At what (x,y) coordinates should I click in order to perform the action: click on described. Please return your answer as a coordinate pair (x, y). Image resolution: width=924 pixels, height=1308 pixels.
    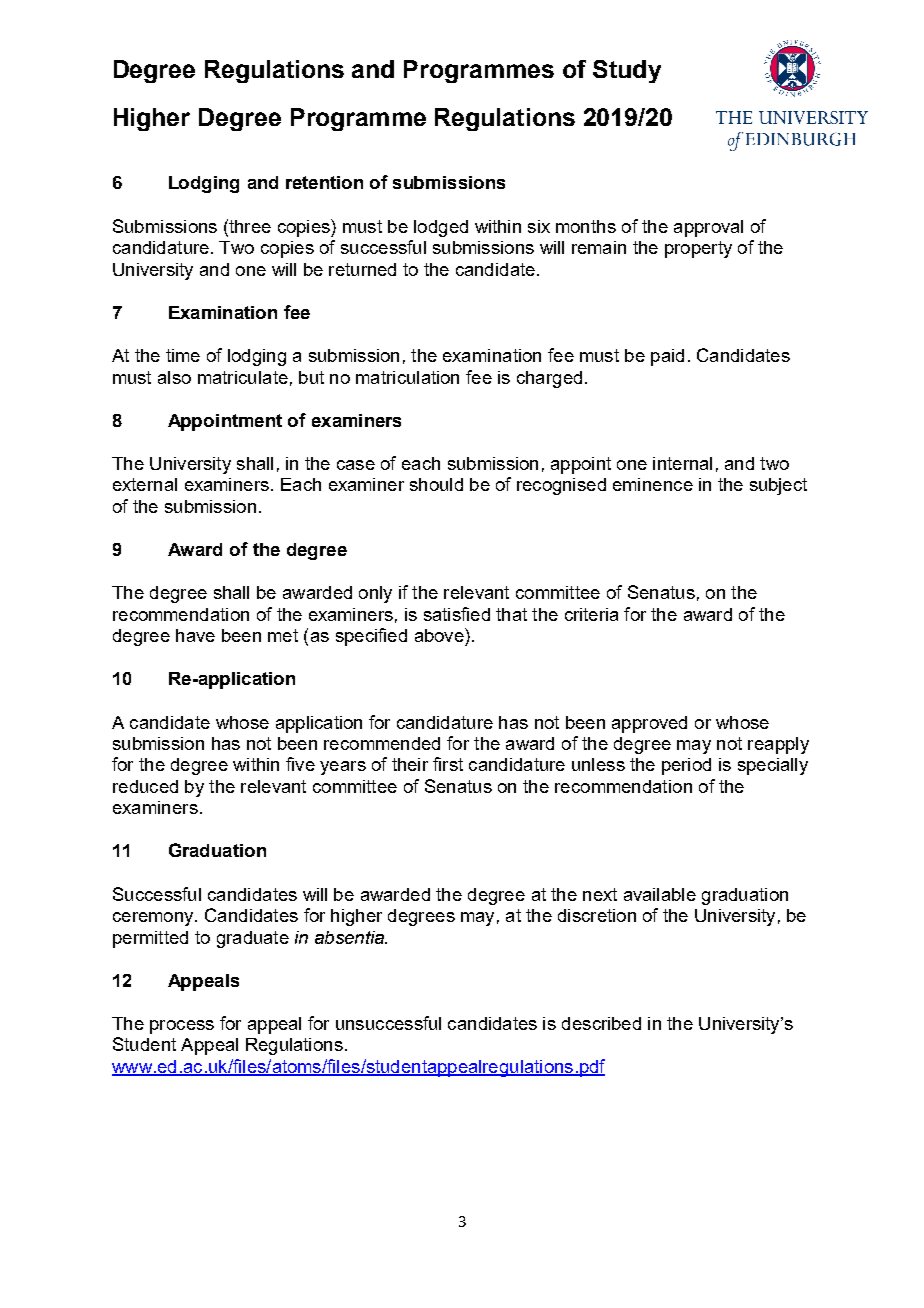
    Looking at the image, I should click on (601, 1023).
